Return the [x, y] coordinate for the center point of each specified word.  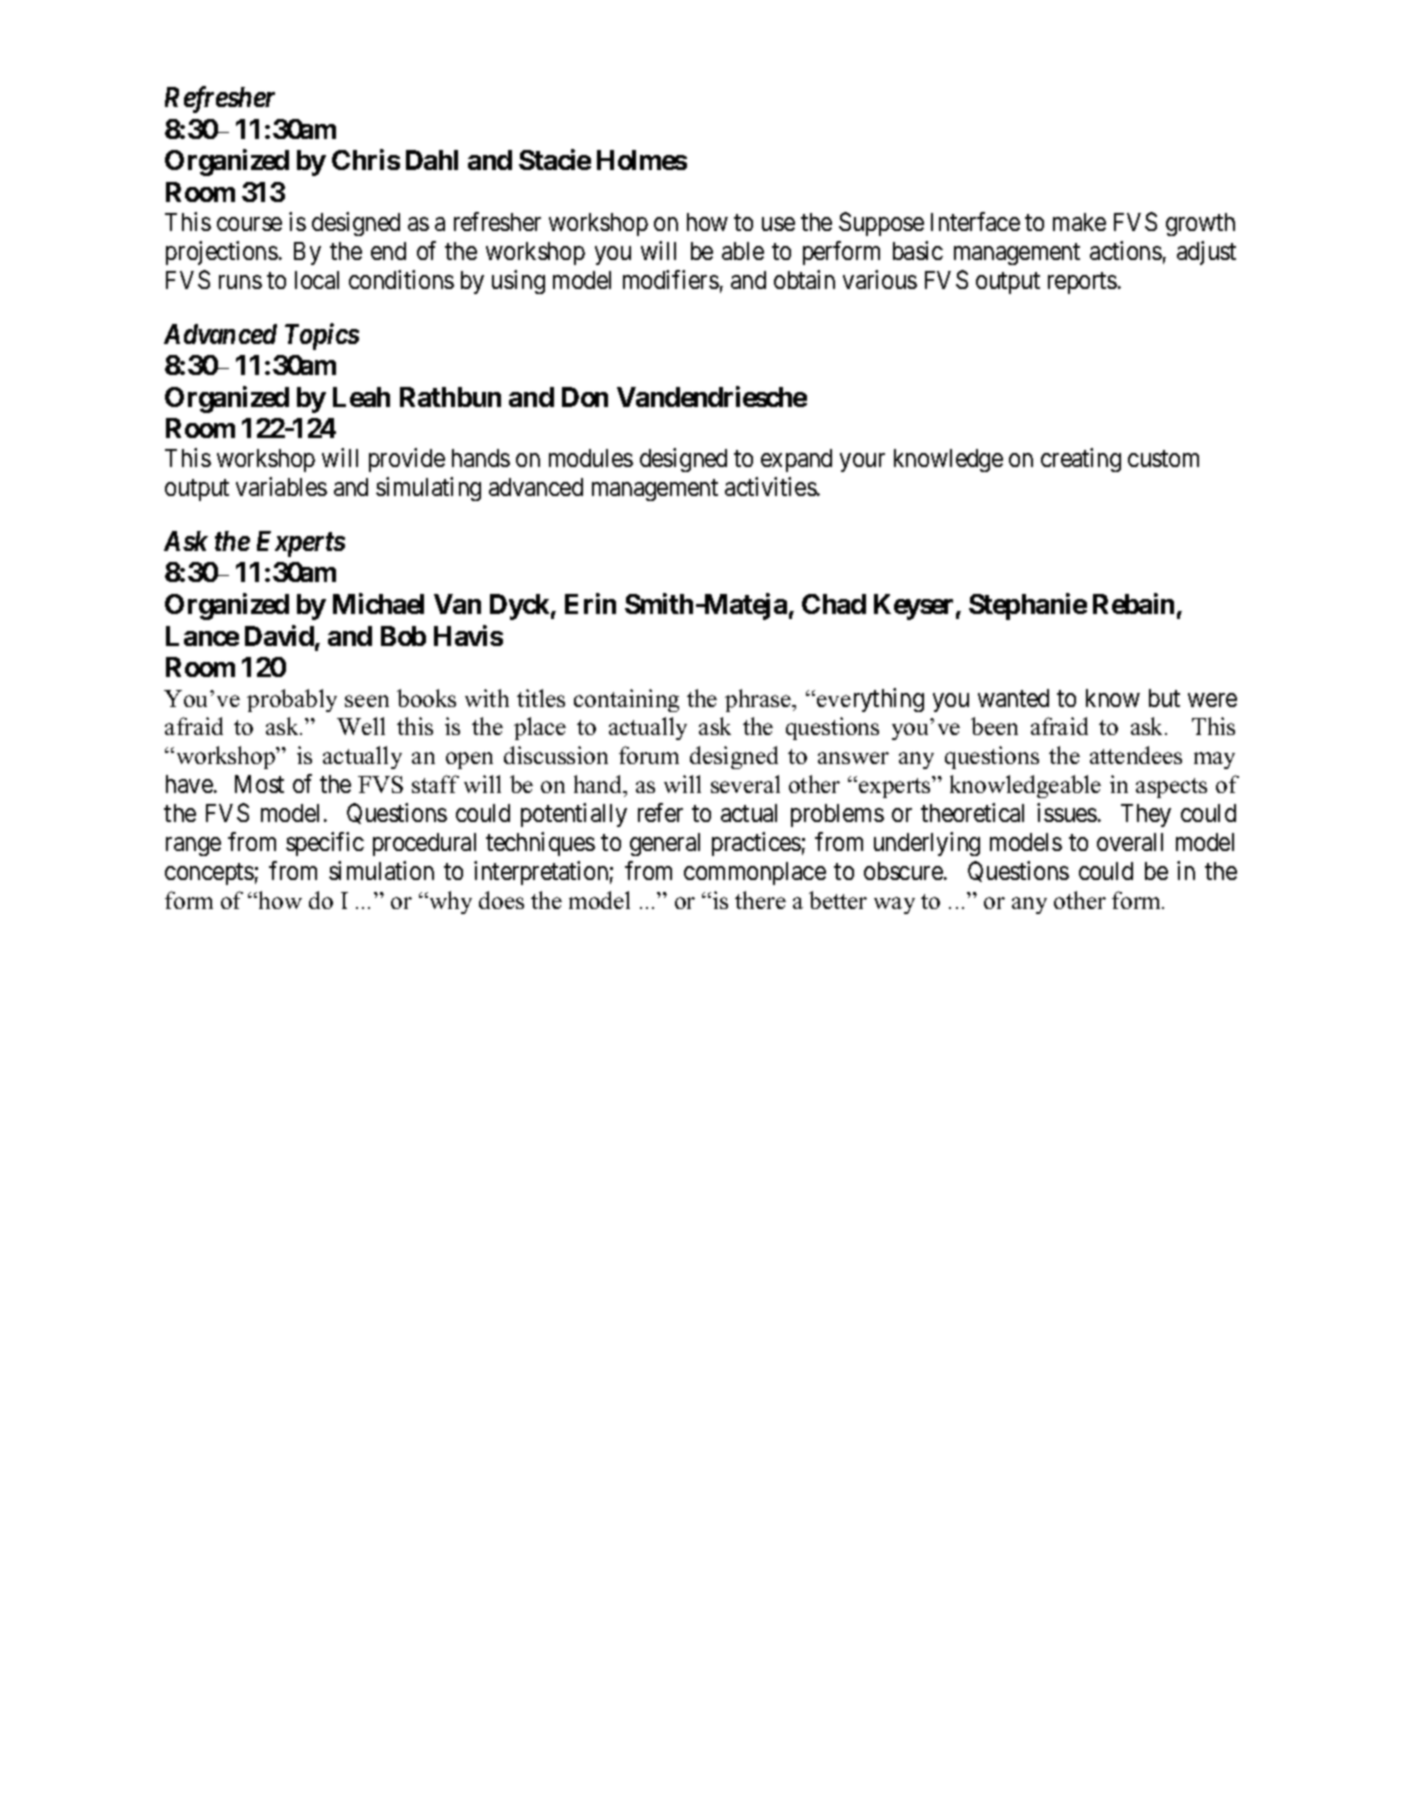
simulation [381, 870]
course [249, 224]
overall [1130, 842]
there [760, 900]
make [1079, 222]
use [778, 224]
